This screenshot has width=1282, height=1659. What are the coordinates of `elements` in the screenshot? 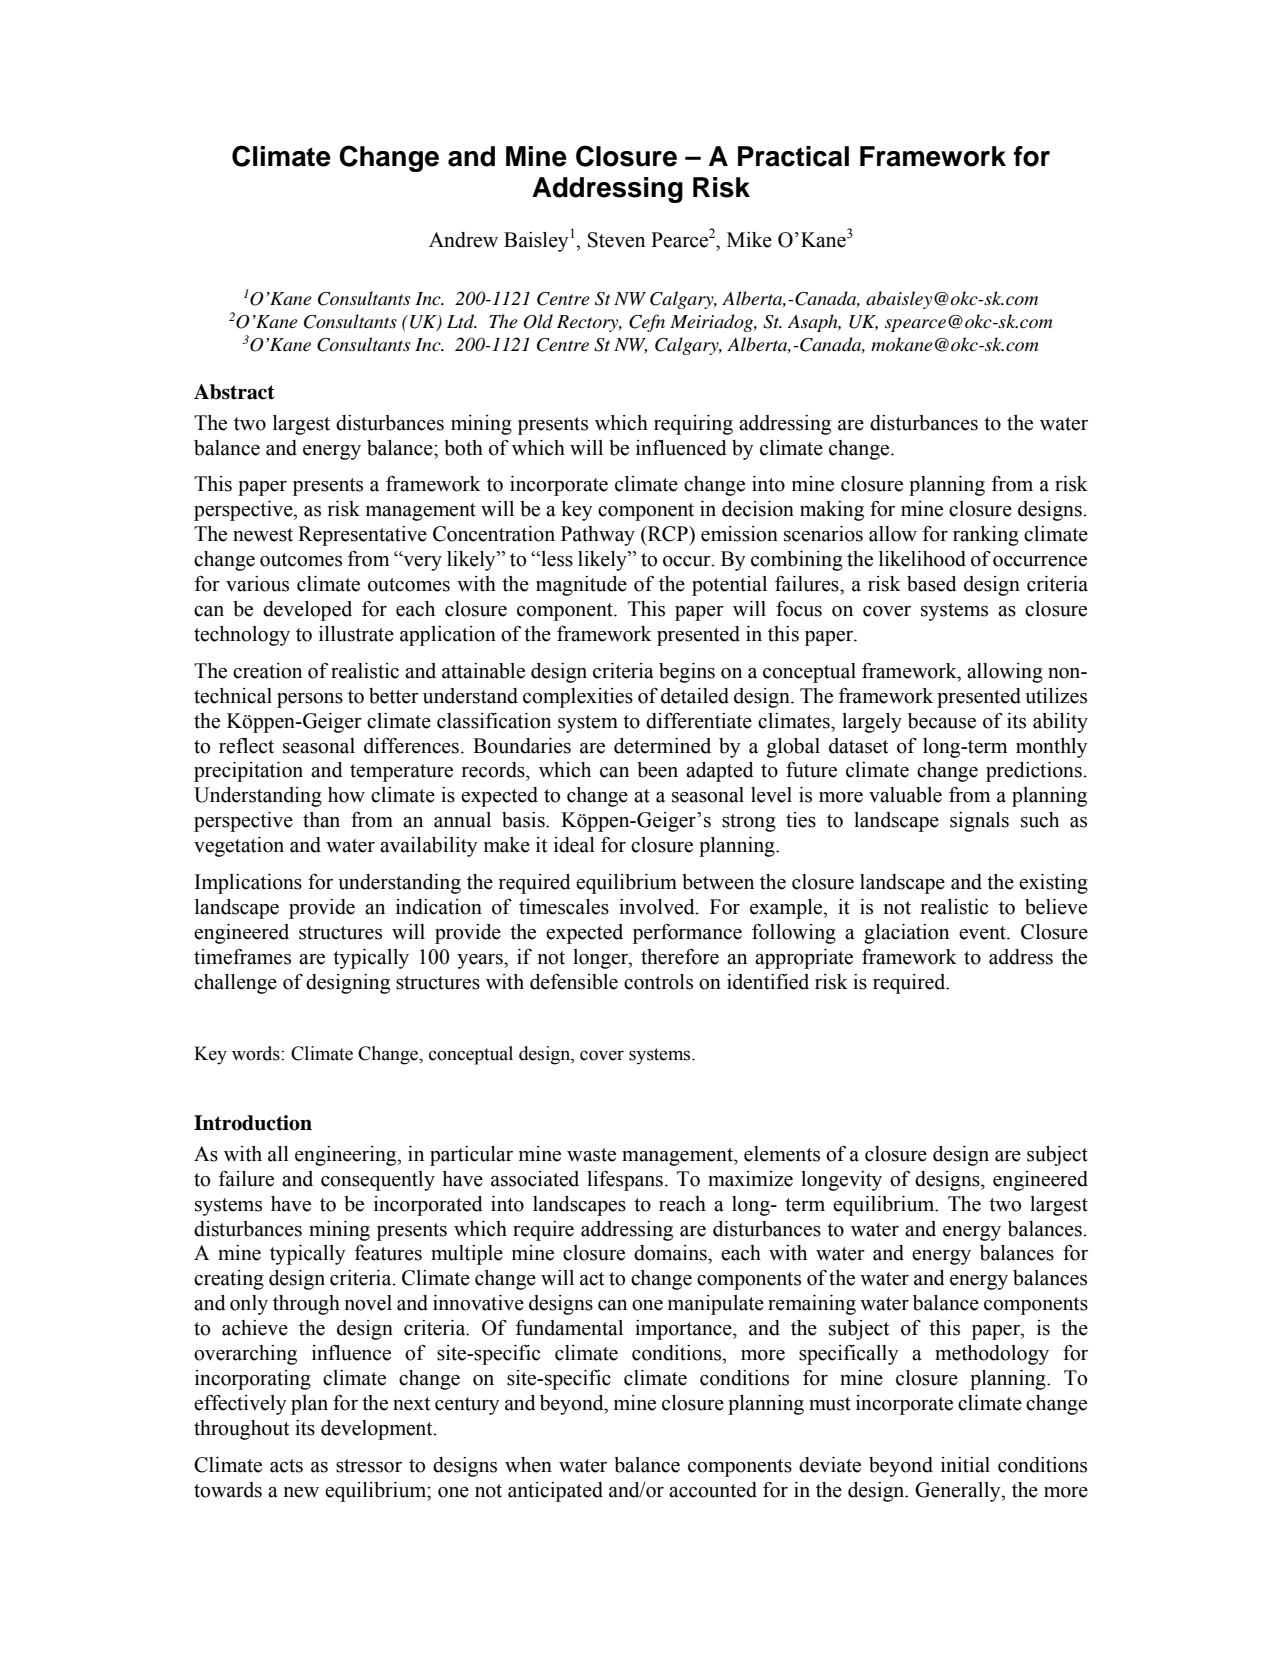 It's located at (782, 1154).
